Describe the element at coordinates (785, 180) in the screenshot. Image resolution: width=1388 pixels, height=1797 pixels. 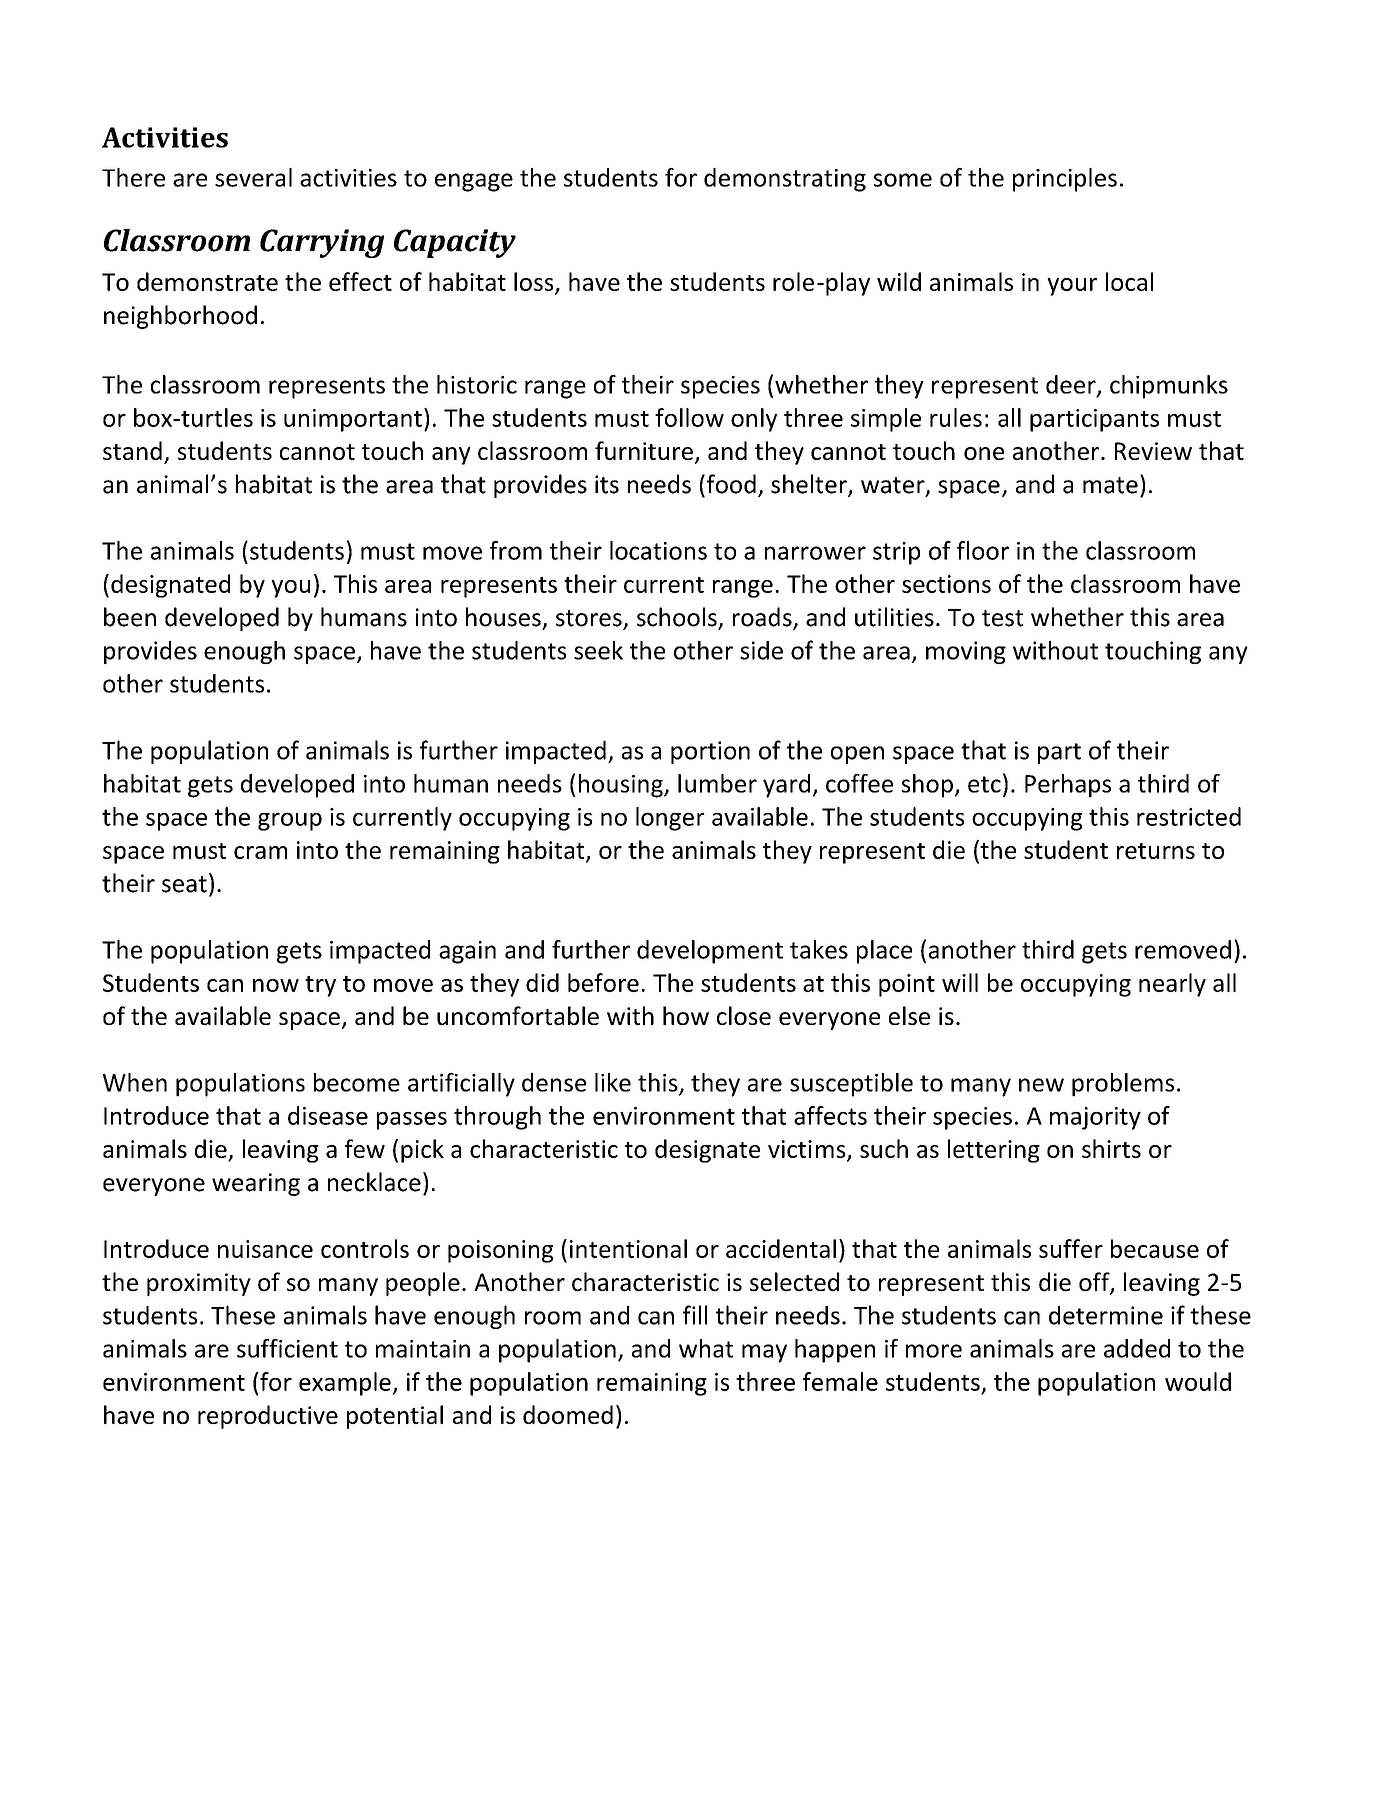
I see `demonstrating` at that location.
